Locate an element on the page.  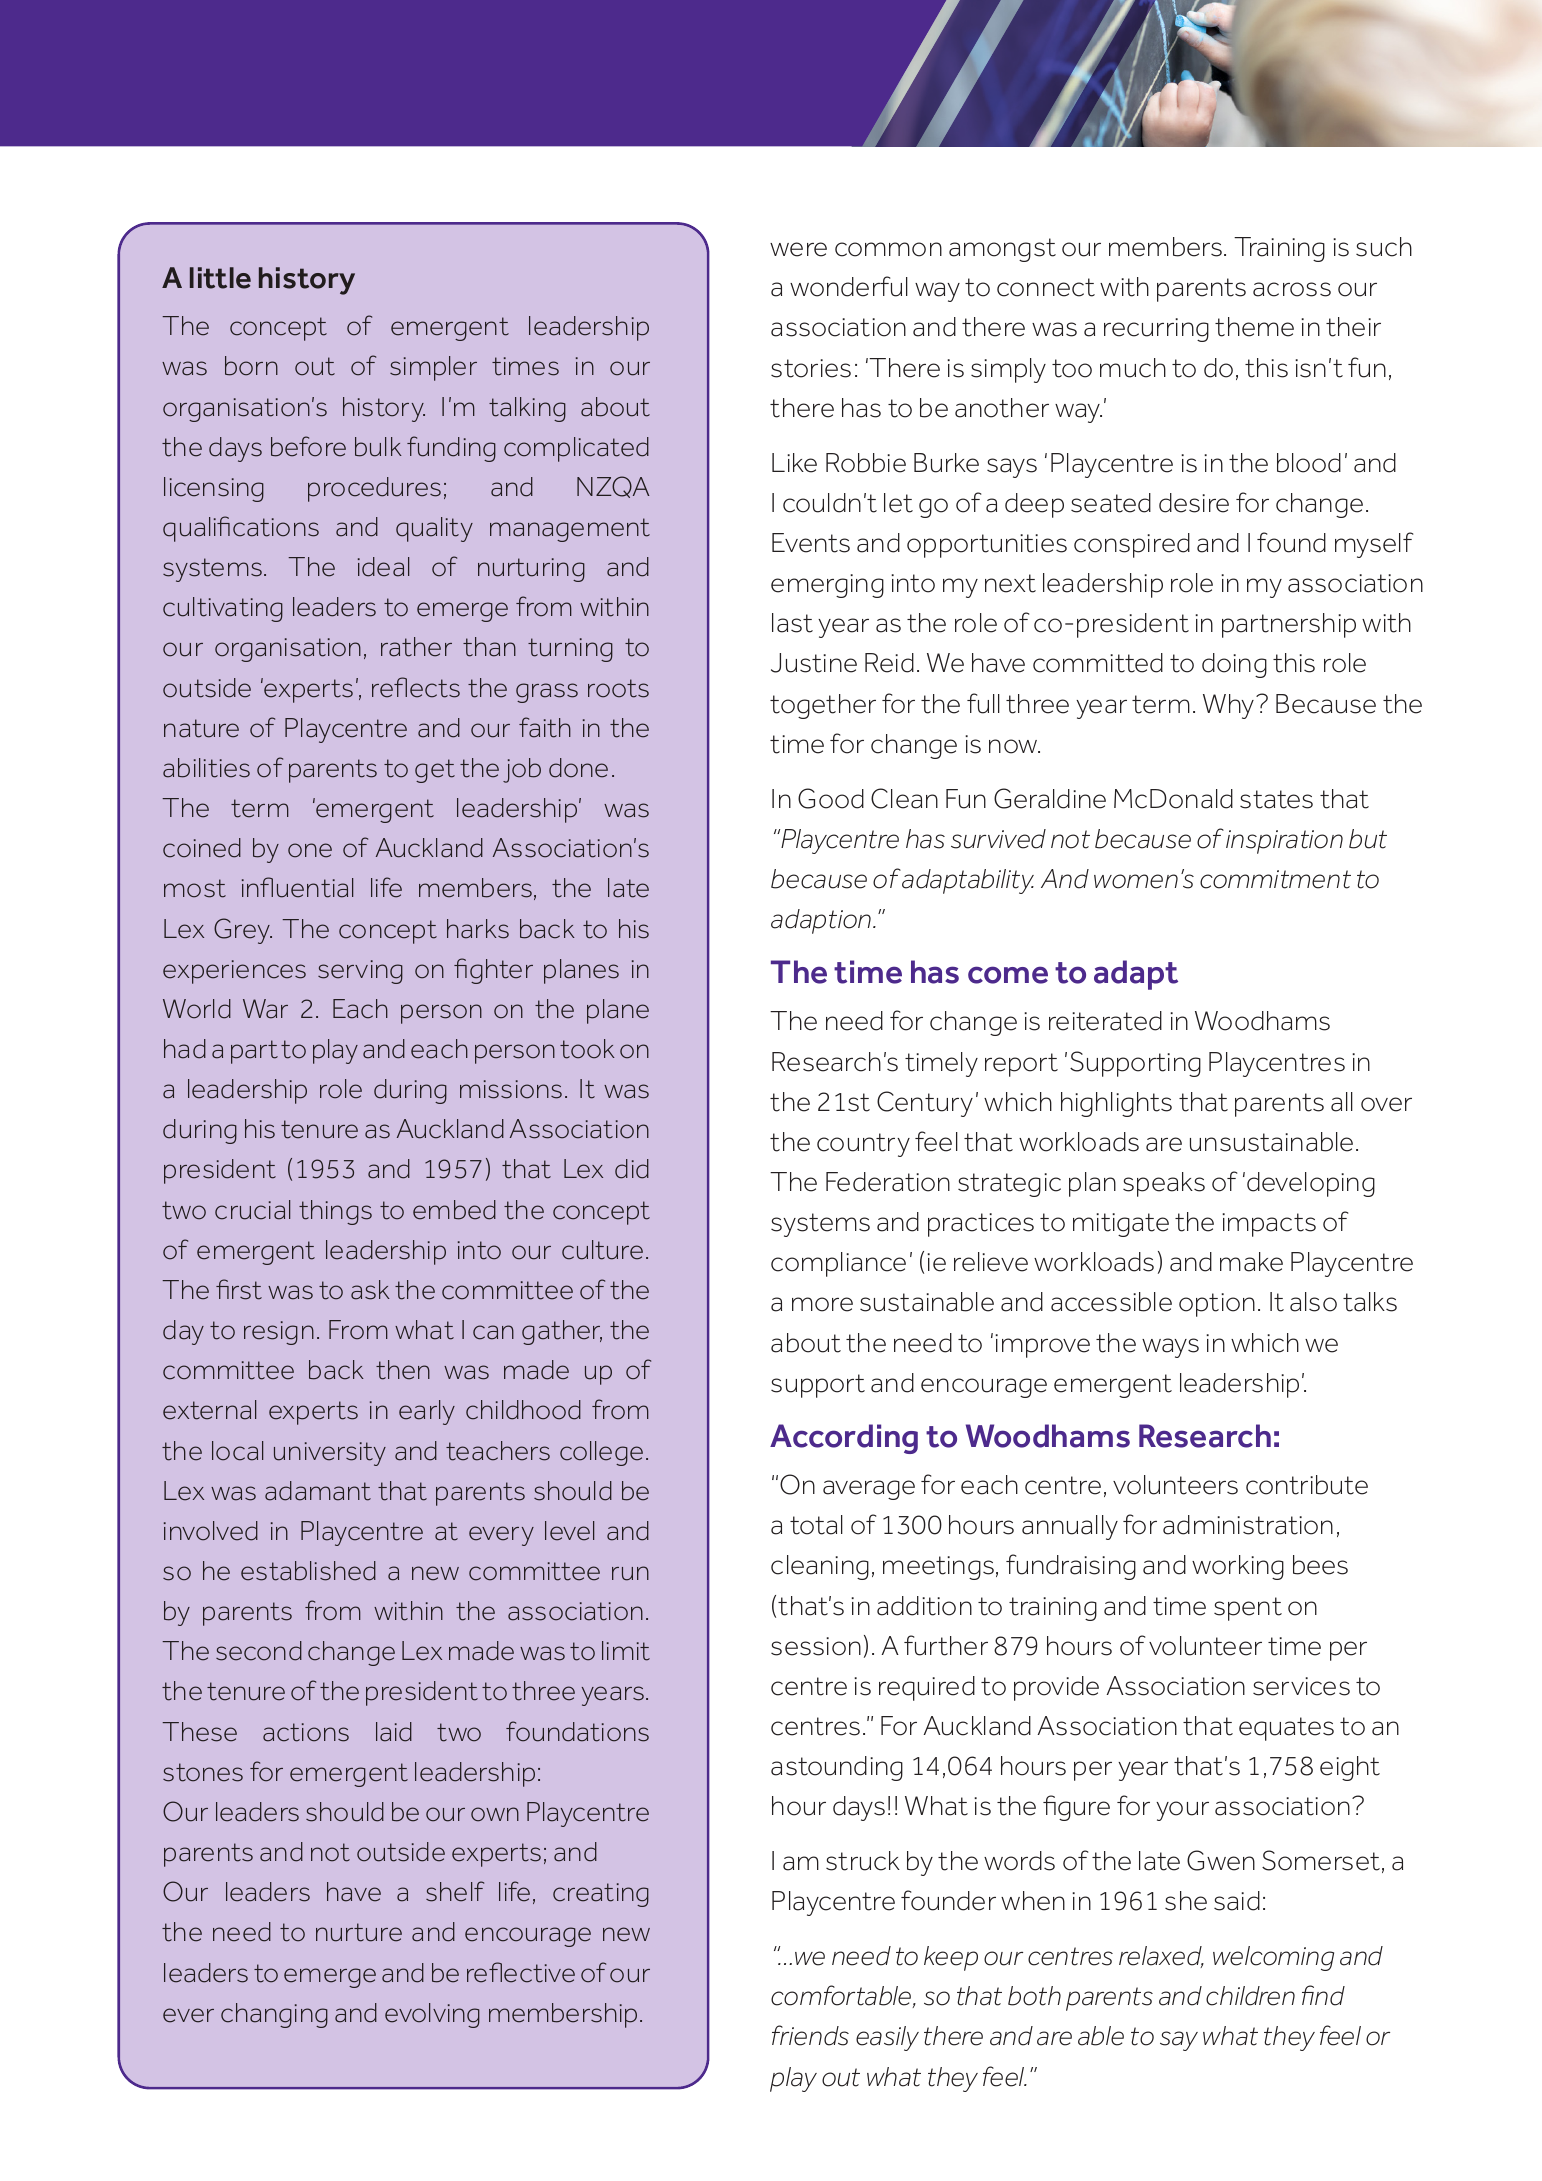
developing is located at coordinates (1311, 1184).
